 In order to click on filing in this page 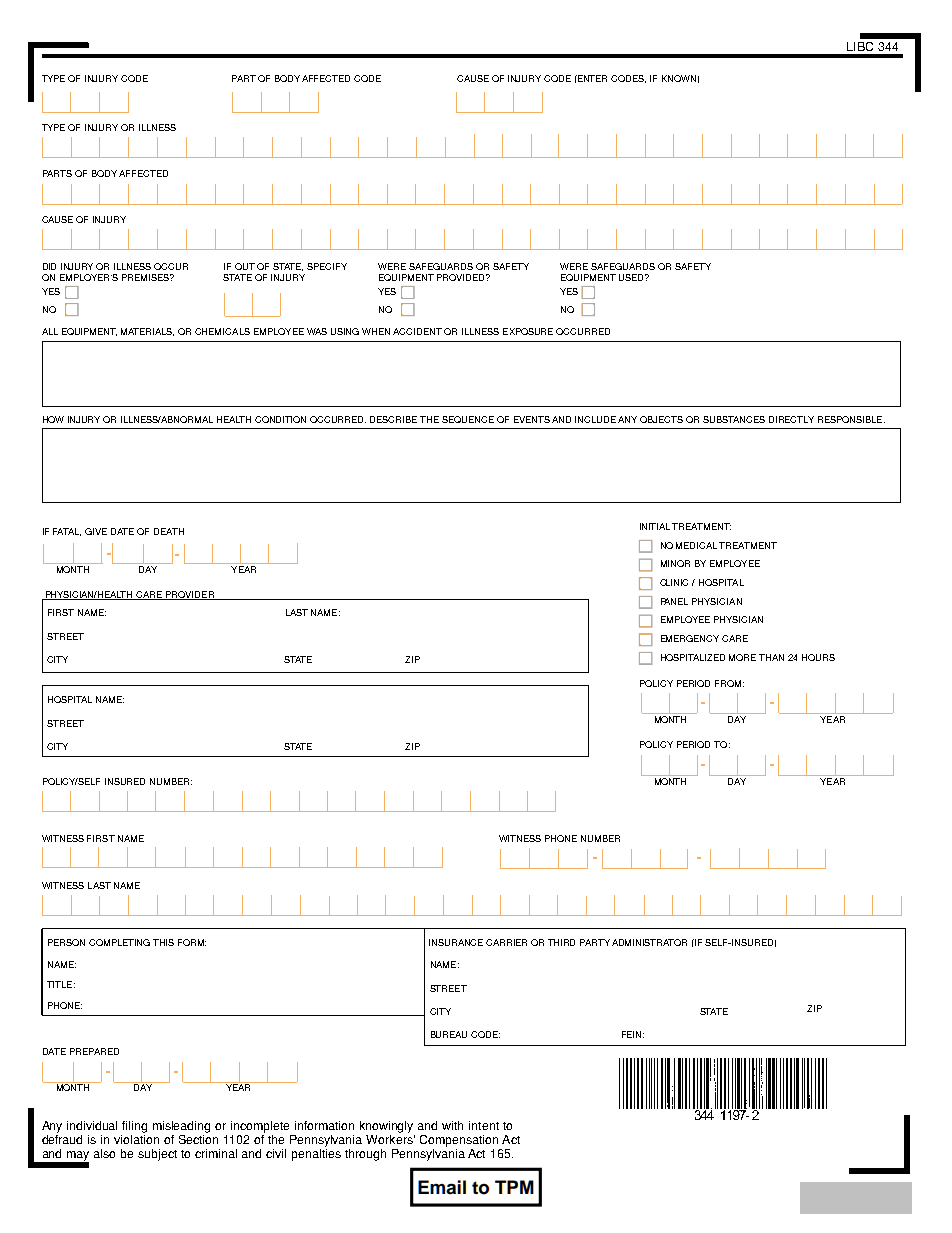, I will do `click(134, 1127)`.
